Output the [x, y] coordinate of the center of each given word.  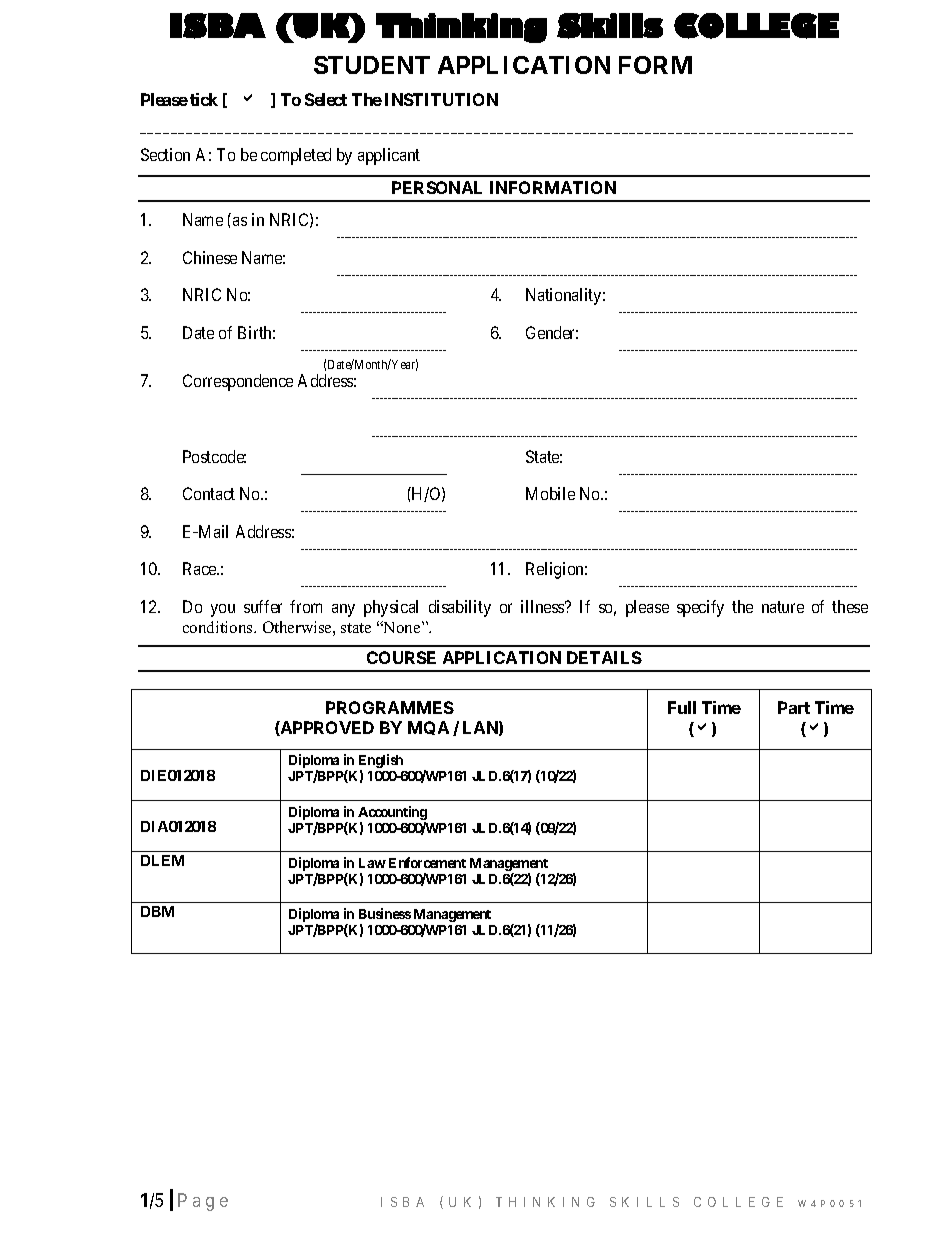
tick [204, 99]
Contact [209, 493]
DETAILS [604, 657]
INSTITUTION [441, 99]
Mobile [550, 493]
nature [783, 607]
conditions [219, 627]
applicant [389, 156]
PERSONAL [437, 187]
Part [794, 707]
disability [460, 608]
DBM [157, 911]
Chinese [210, 257]
